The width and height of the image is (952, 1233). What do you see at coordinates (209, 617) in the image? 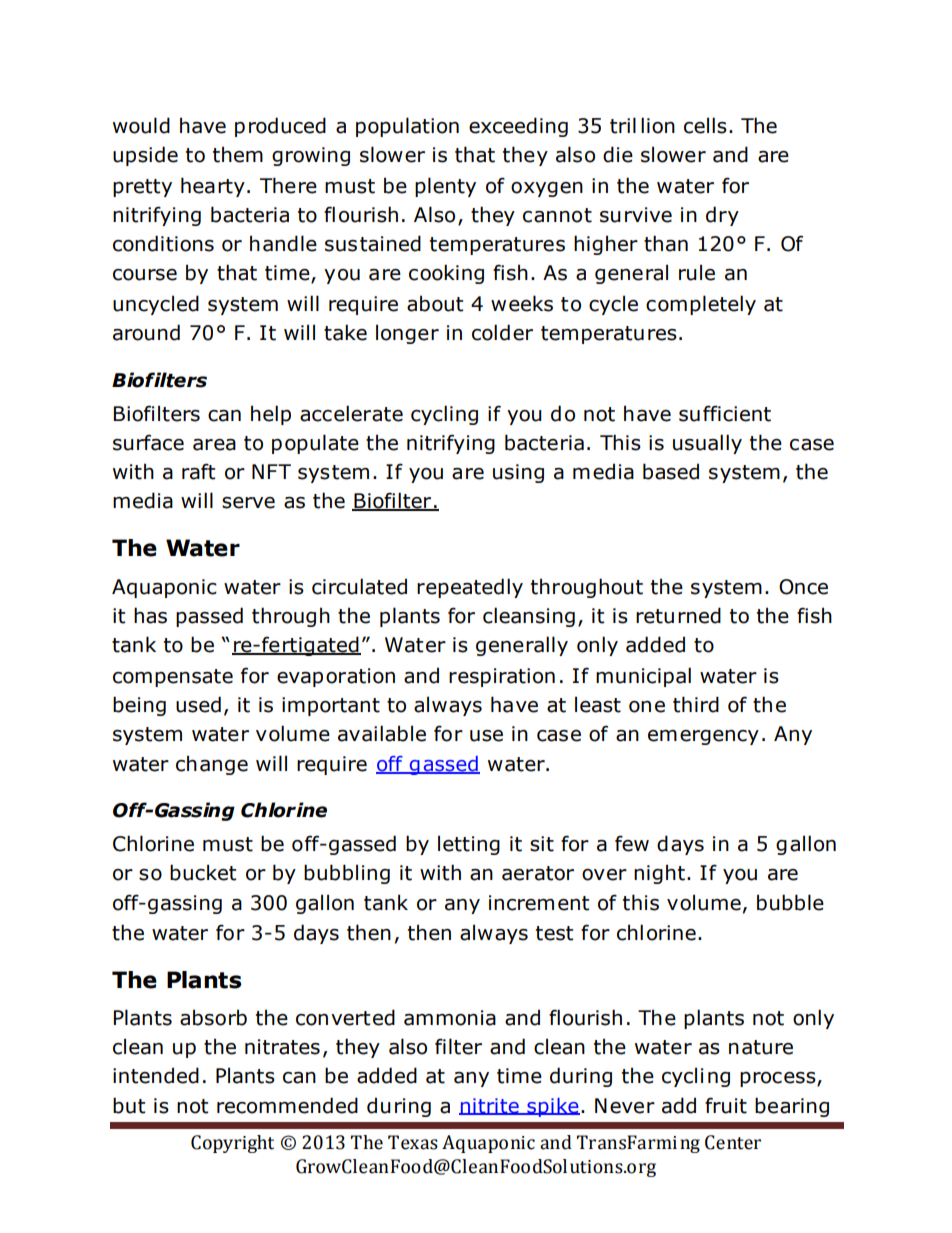
I see `passed` at bounding box center [209, 617].
